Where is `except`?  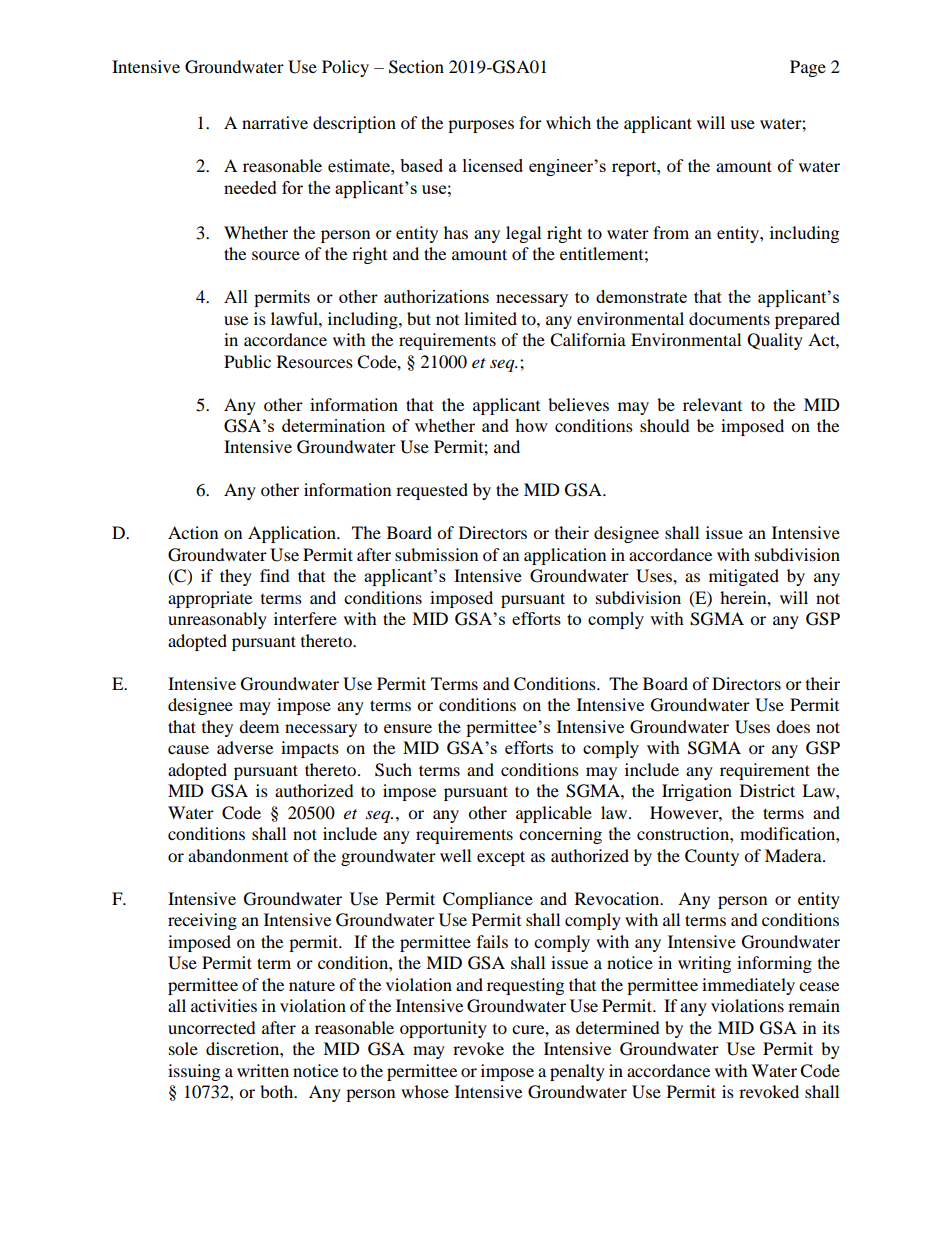 except is located at coordinates (501, 858).
